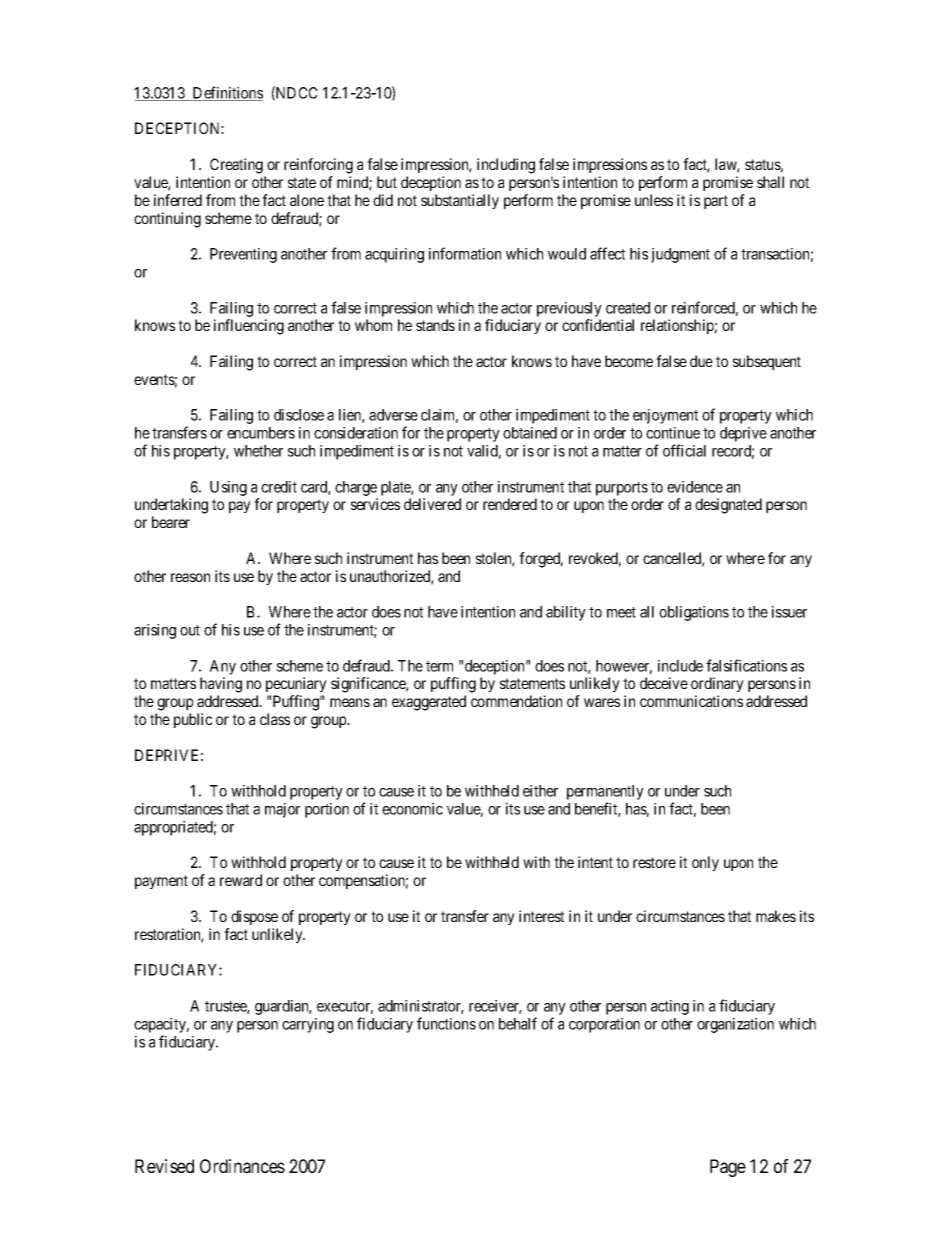  What do you see at coordinates (439, 666) in the page?
I see `term` at bounding box center [439, 666].
